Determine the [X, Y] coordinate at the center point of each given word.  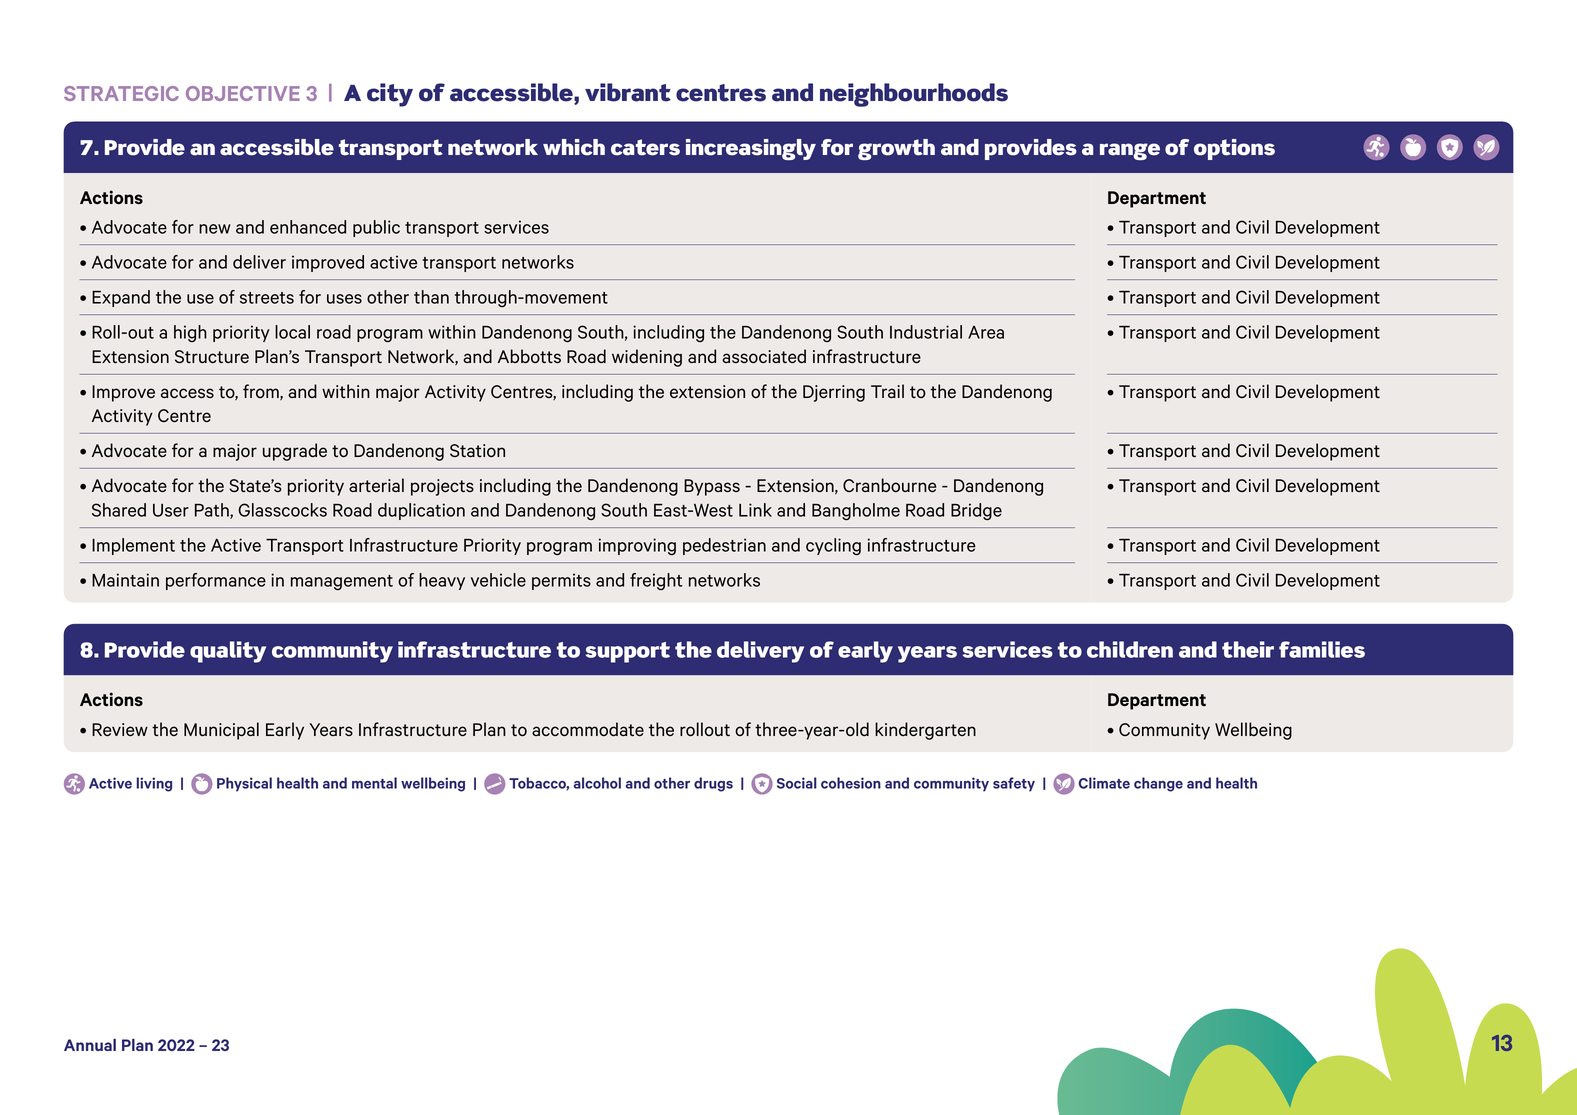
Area [986, 332]
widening [647, 358]
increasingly [751, 149]
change [1158, 784]
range [1130, 151]
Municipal [221, 731]
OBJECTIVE [243, 93]
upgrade [295, 452]
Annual [90, 1045]
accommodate [588, 729]
